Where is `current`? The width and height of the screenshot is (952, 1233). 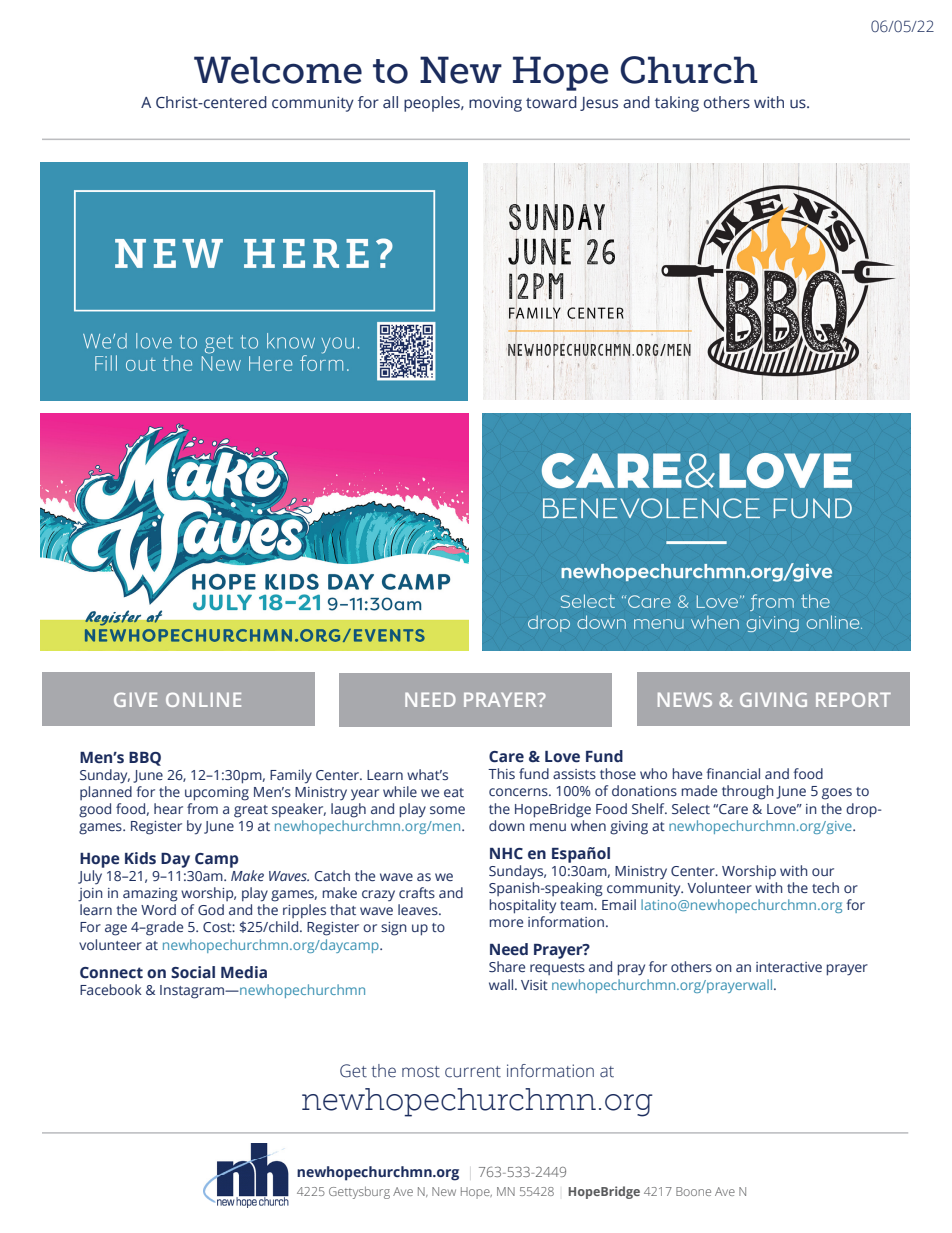 current is located at coordinates (473, 1072).
